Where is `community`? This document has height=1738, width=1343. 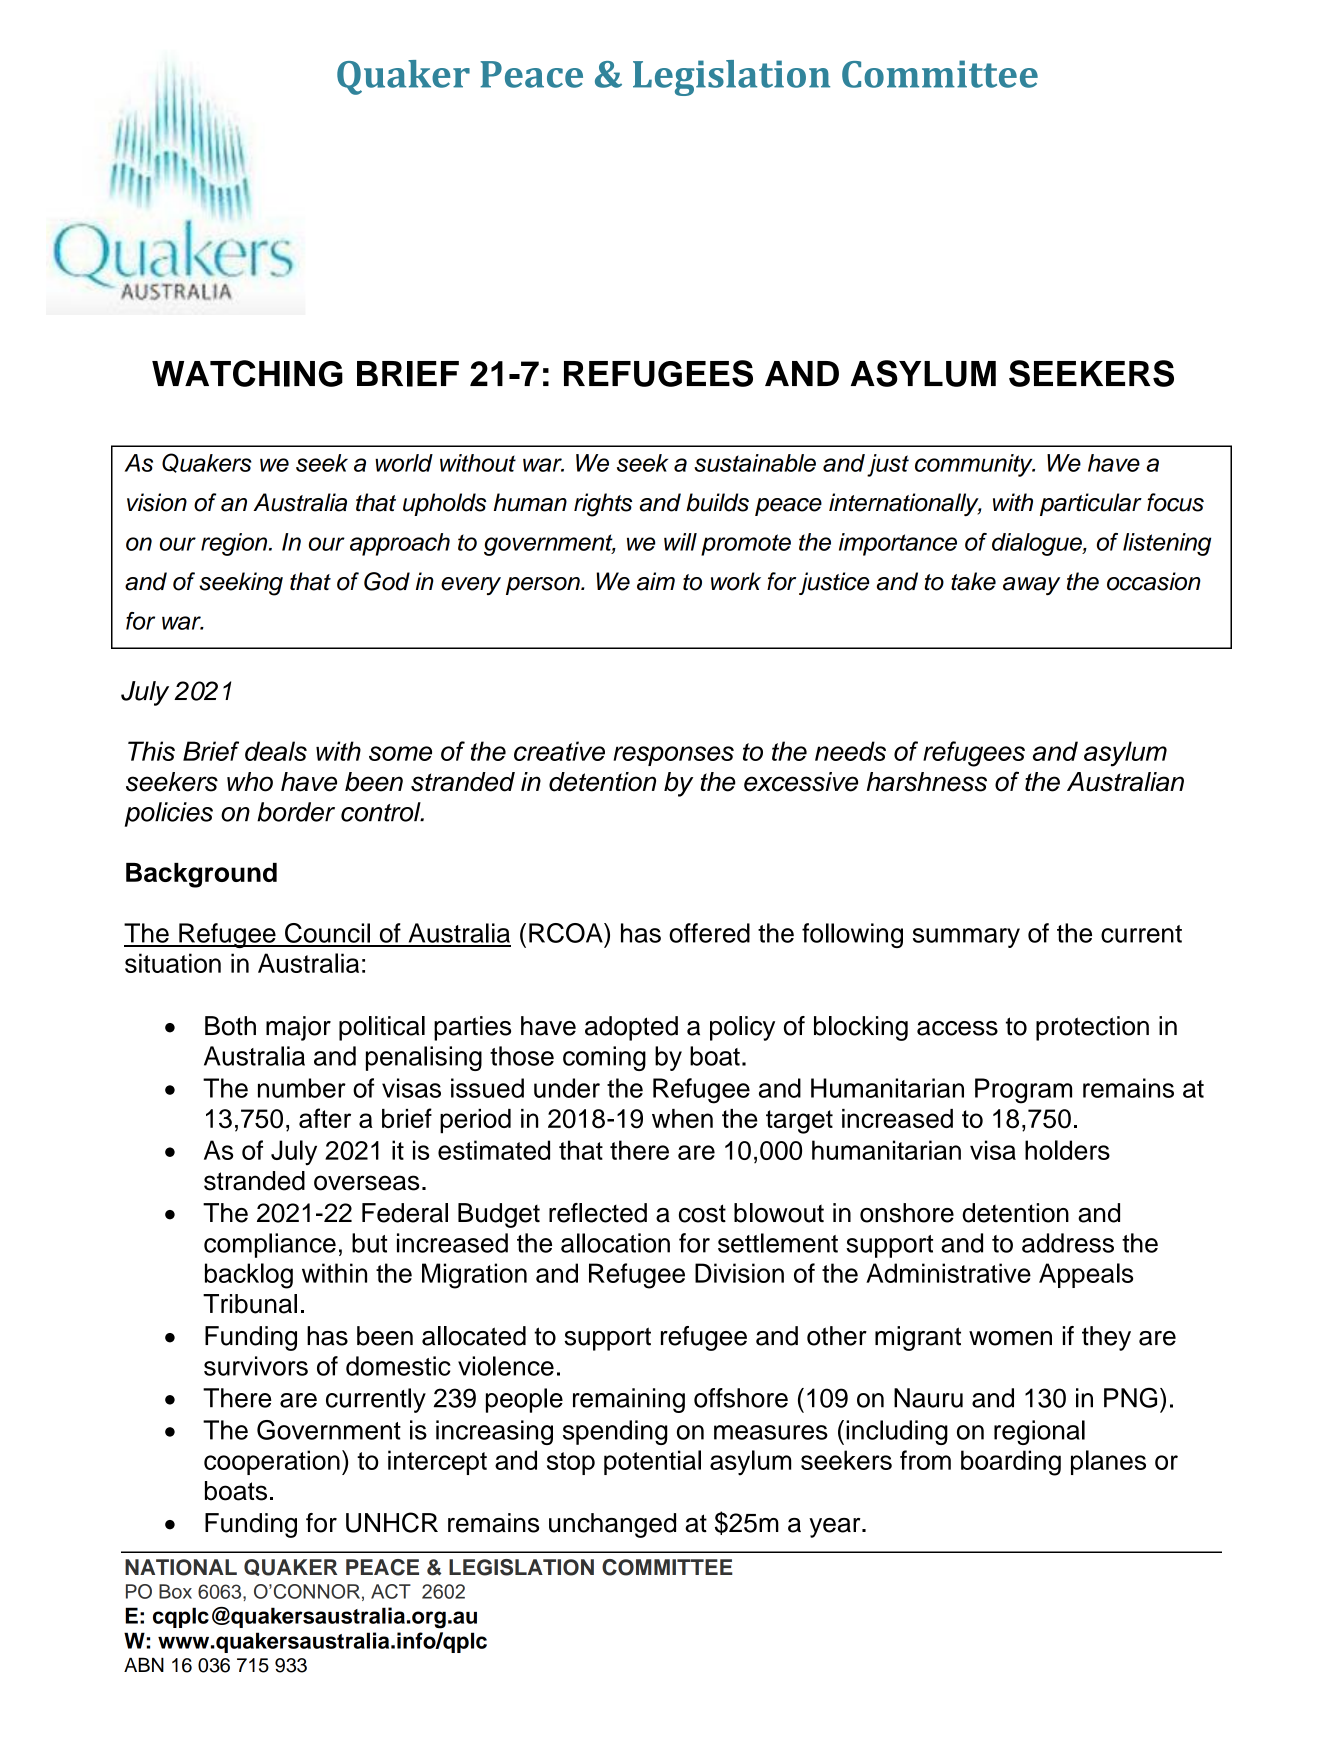
community is located at coordinates (975, 465).
